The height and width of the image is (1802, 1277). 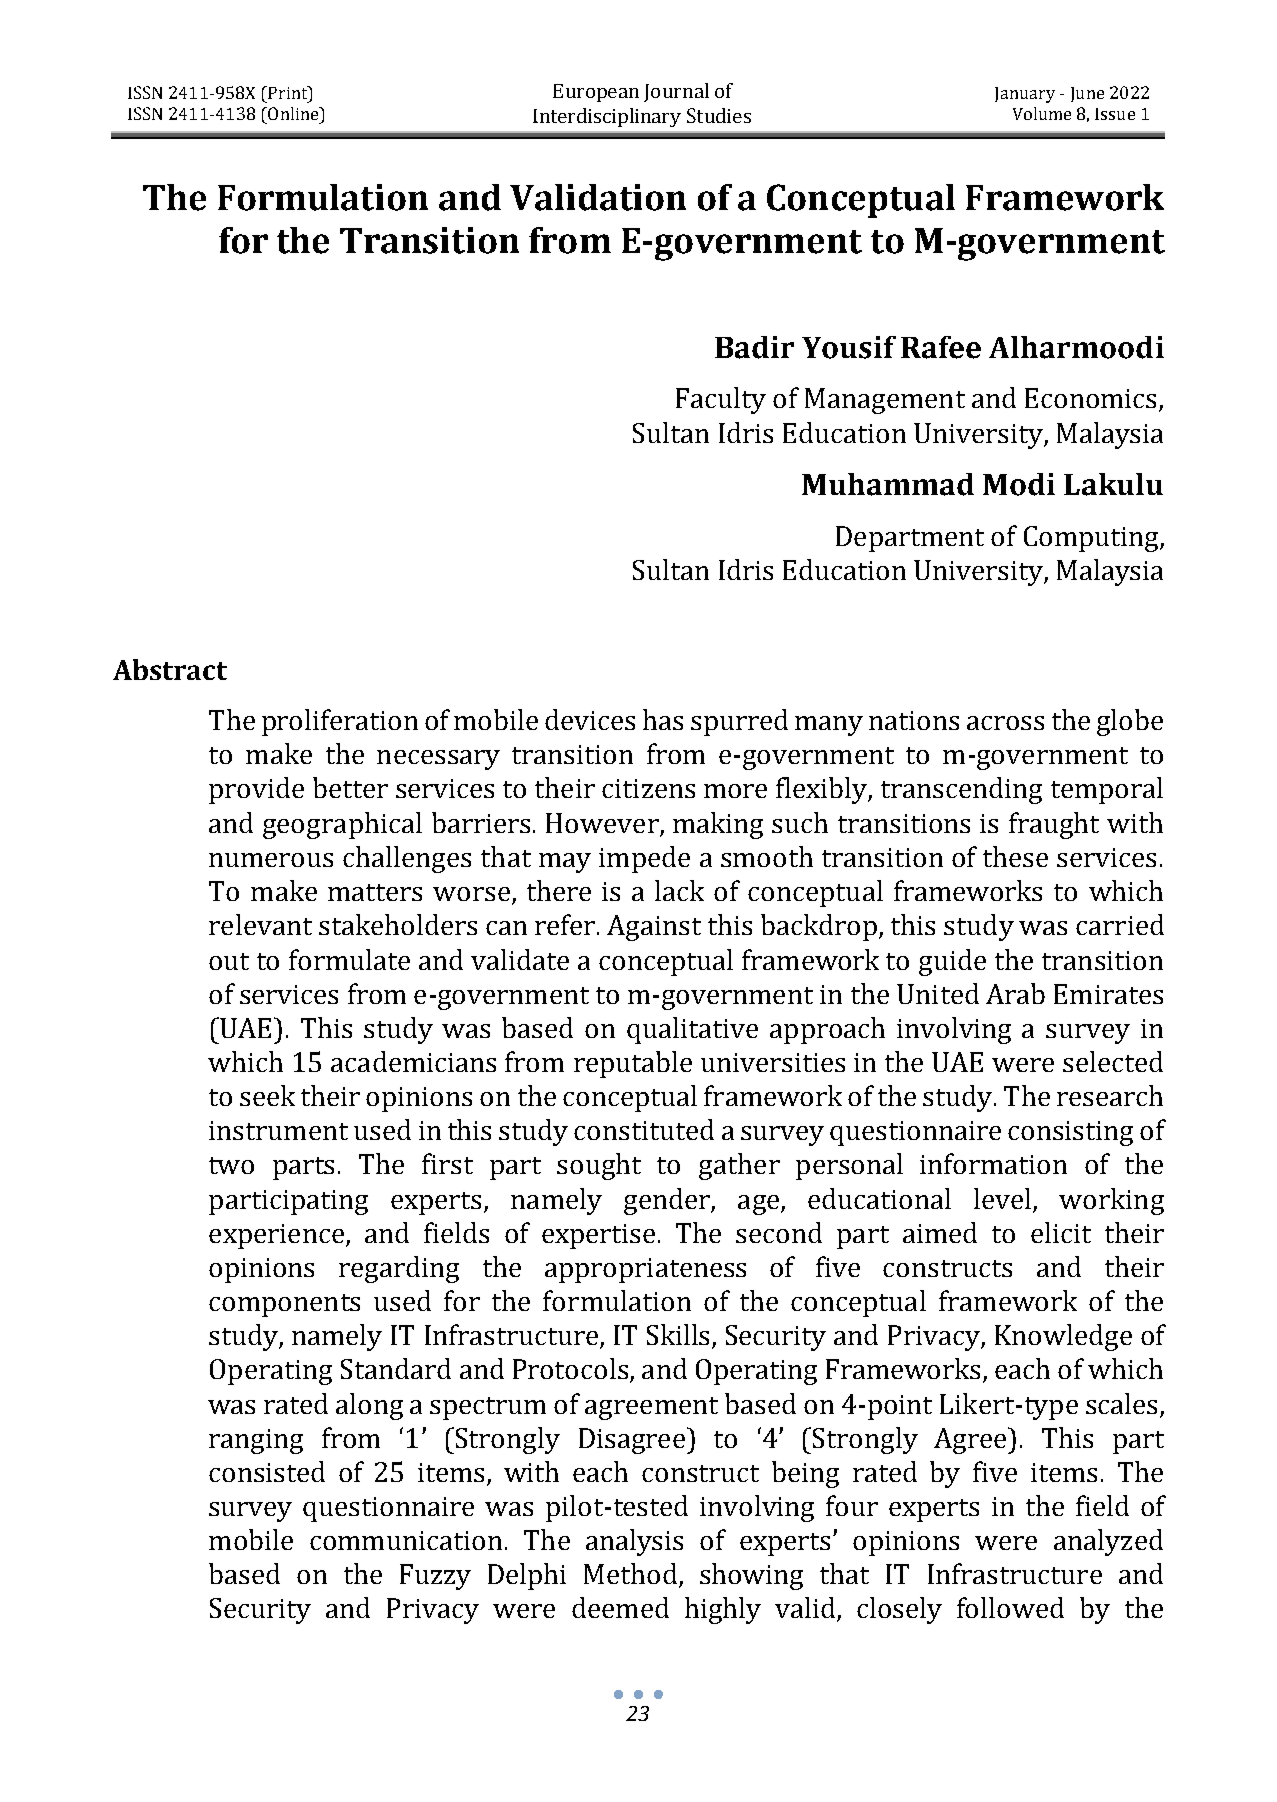 What do you see at coordinates (293, 113) in the image?
I see `Online` at bounding box center [293, 113].
